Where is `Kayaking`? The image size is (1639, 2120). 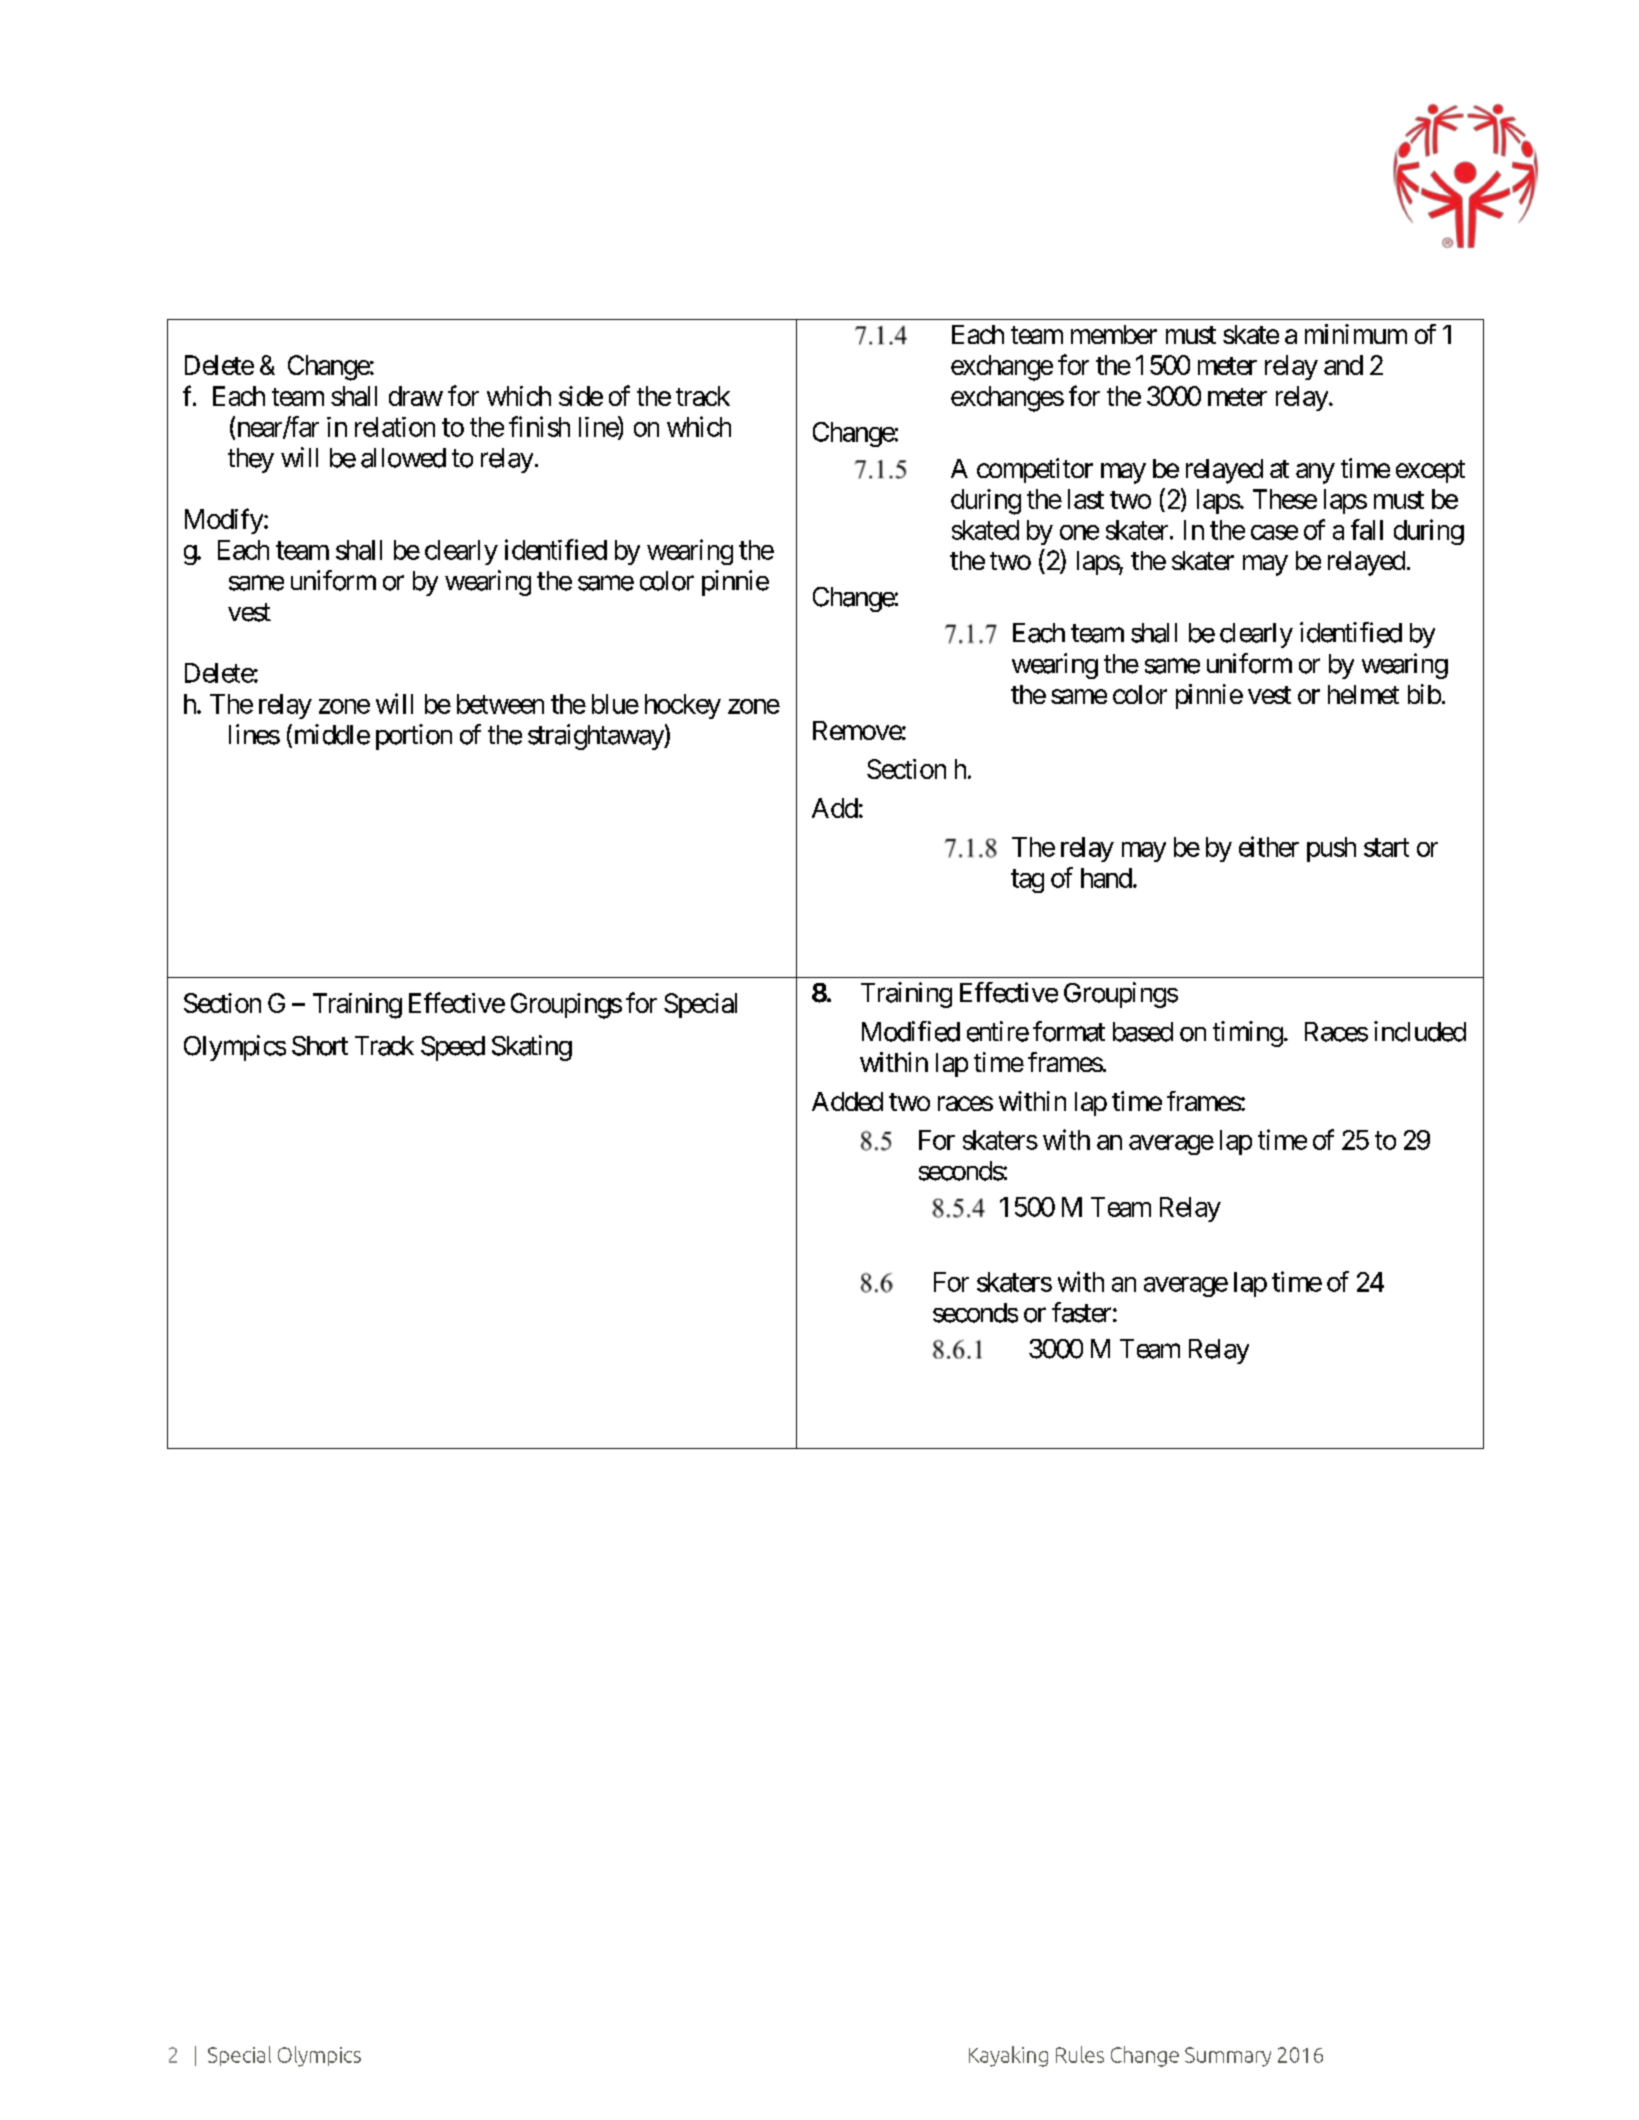
Kayaking is located at coordinates (1008, 2056).
